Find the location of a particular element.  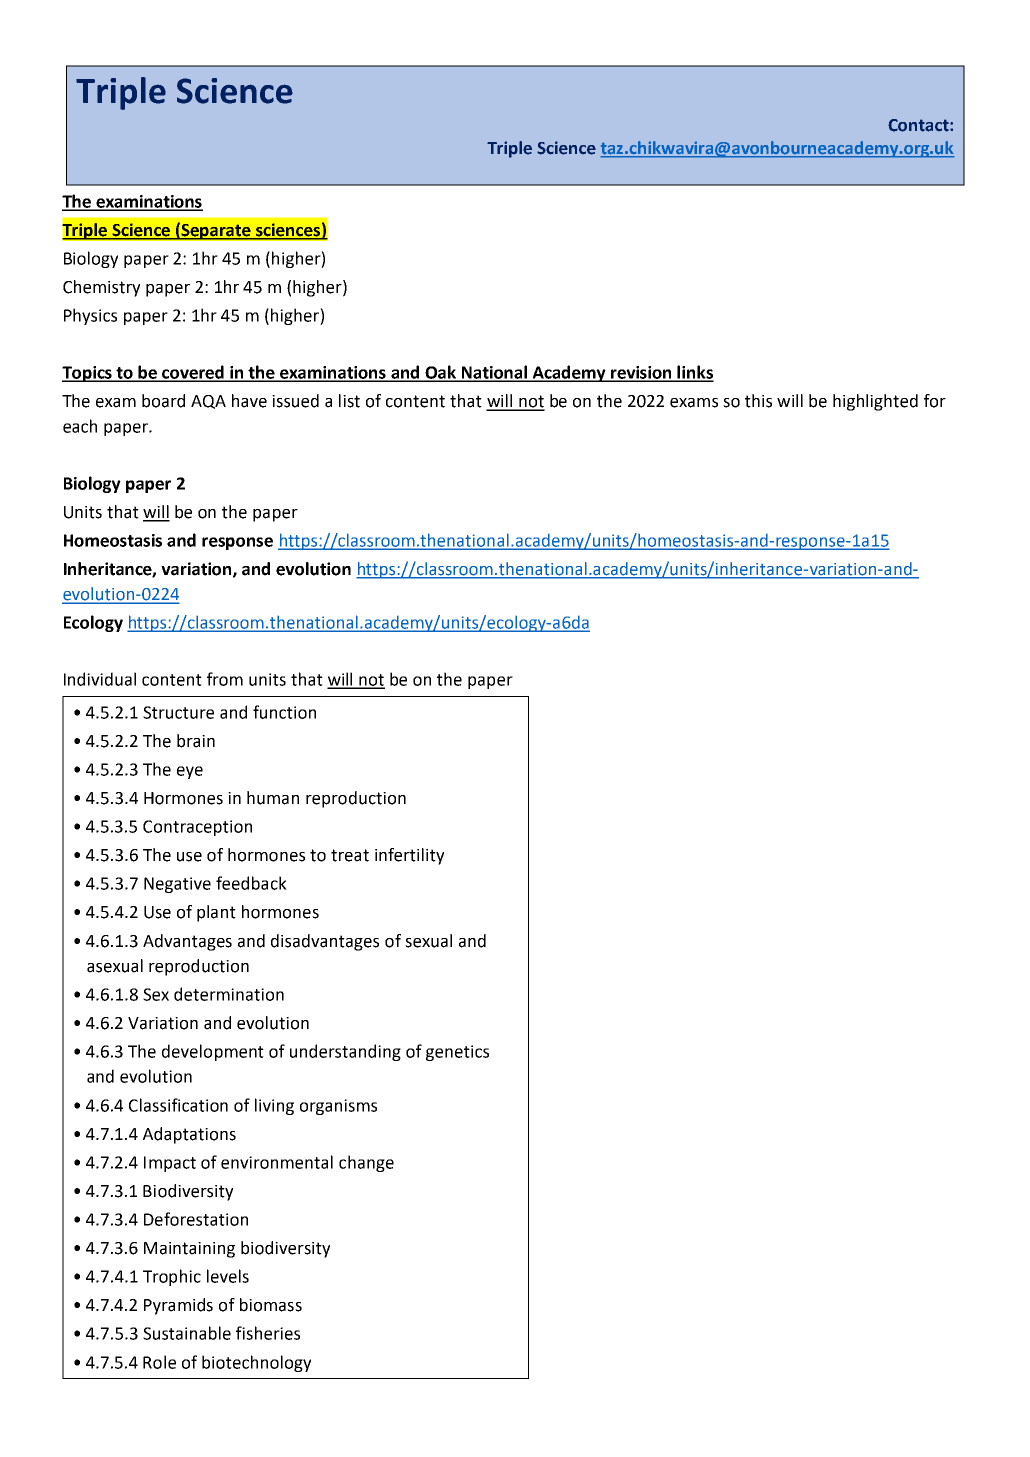

Contact is located at coordinates (919, 125).
